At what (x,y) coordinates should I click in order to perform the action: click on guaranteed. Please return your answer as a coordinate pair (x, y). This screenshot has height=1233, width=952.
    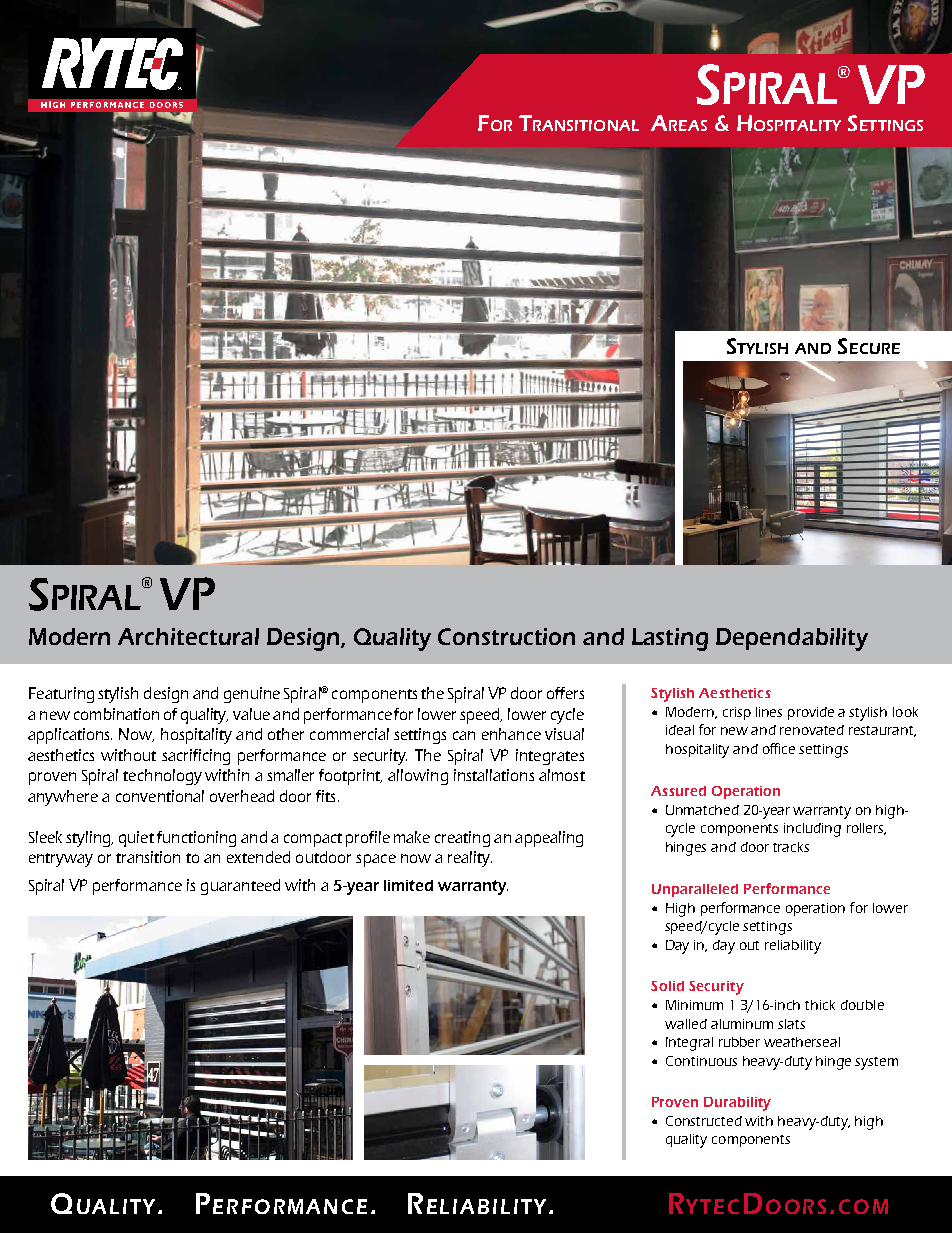
    Looking at the image, I should click on (240, 887).
